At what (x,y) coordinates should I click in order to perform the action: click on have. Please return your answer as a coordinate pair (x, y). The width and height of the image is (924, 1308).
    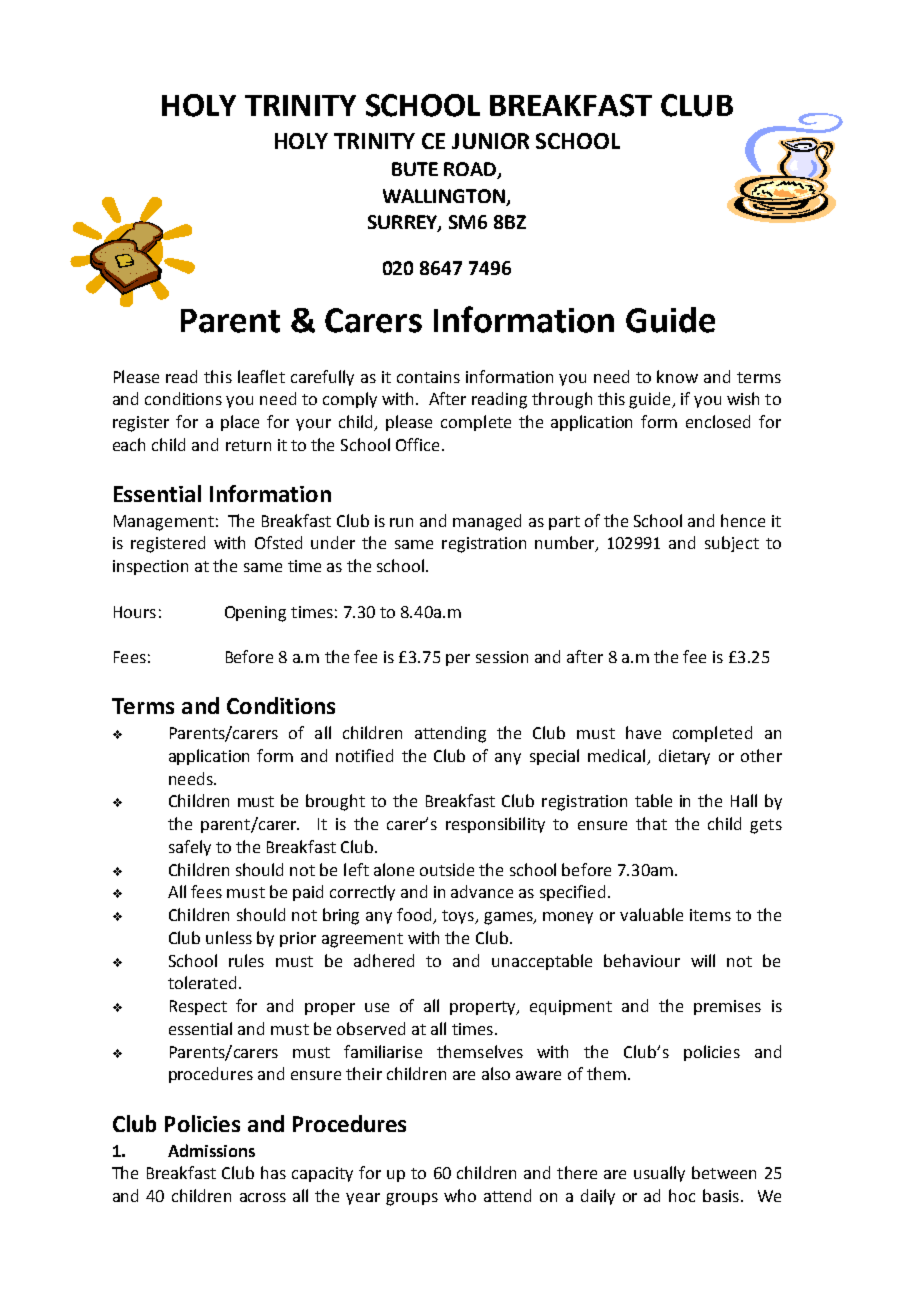
    Looking at the image, I should click on (643, 732).
